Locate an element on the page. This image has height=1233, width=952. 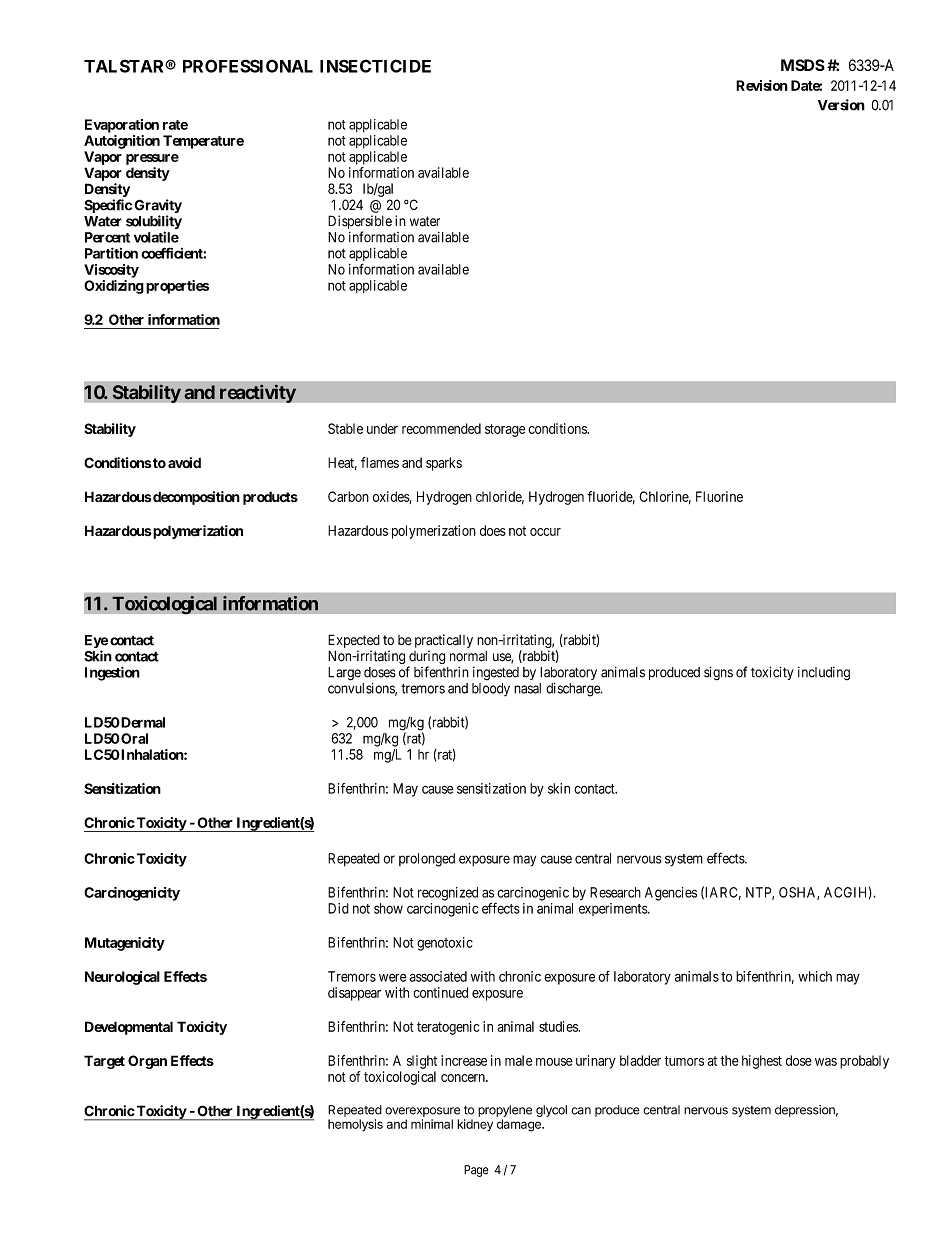
damage is located at coordinates (520, 1125).
